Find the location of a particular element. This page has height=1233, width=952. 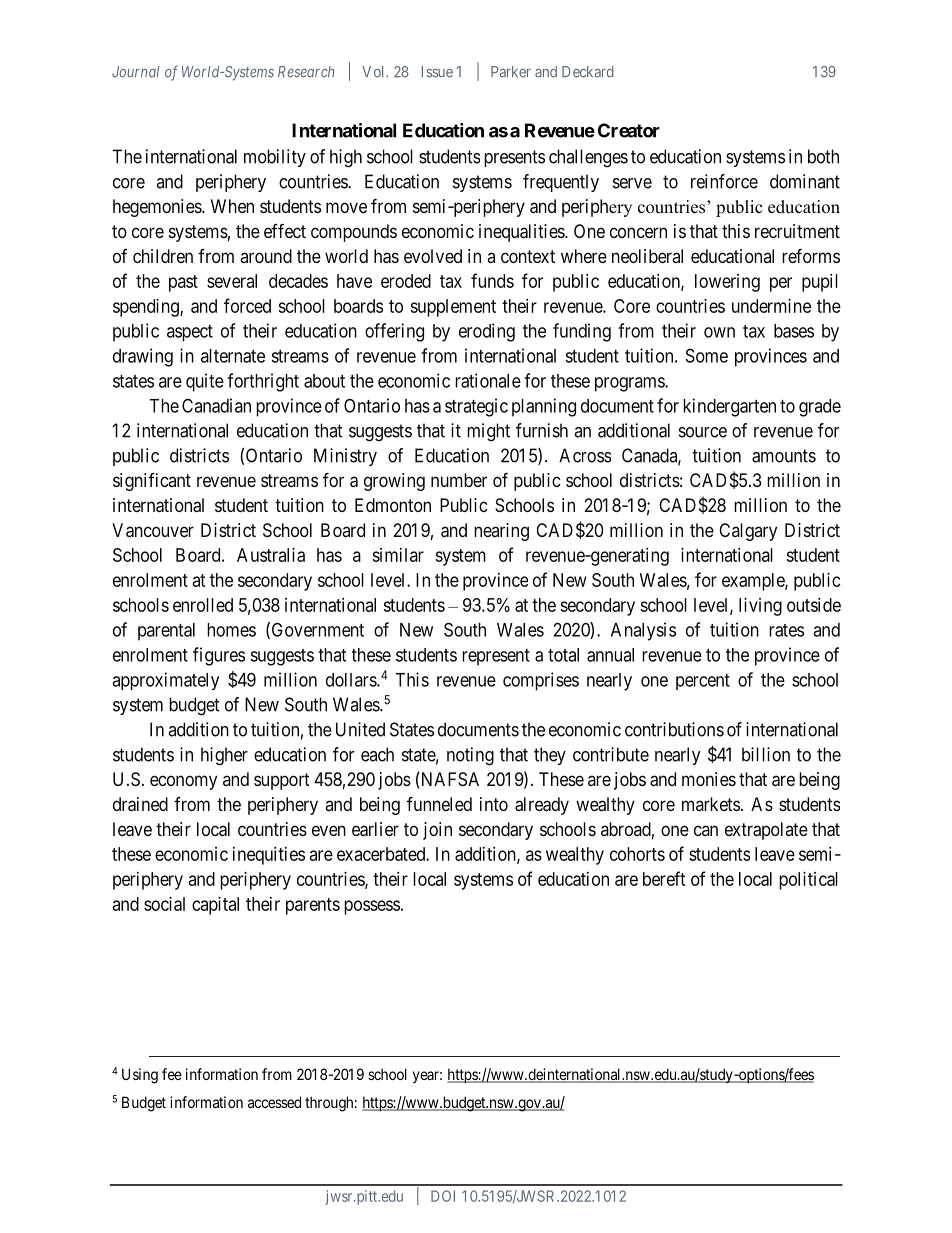

join is located at coordinates (437, 831).
